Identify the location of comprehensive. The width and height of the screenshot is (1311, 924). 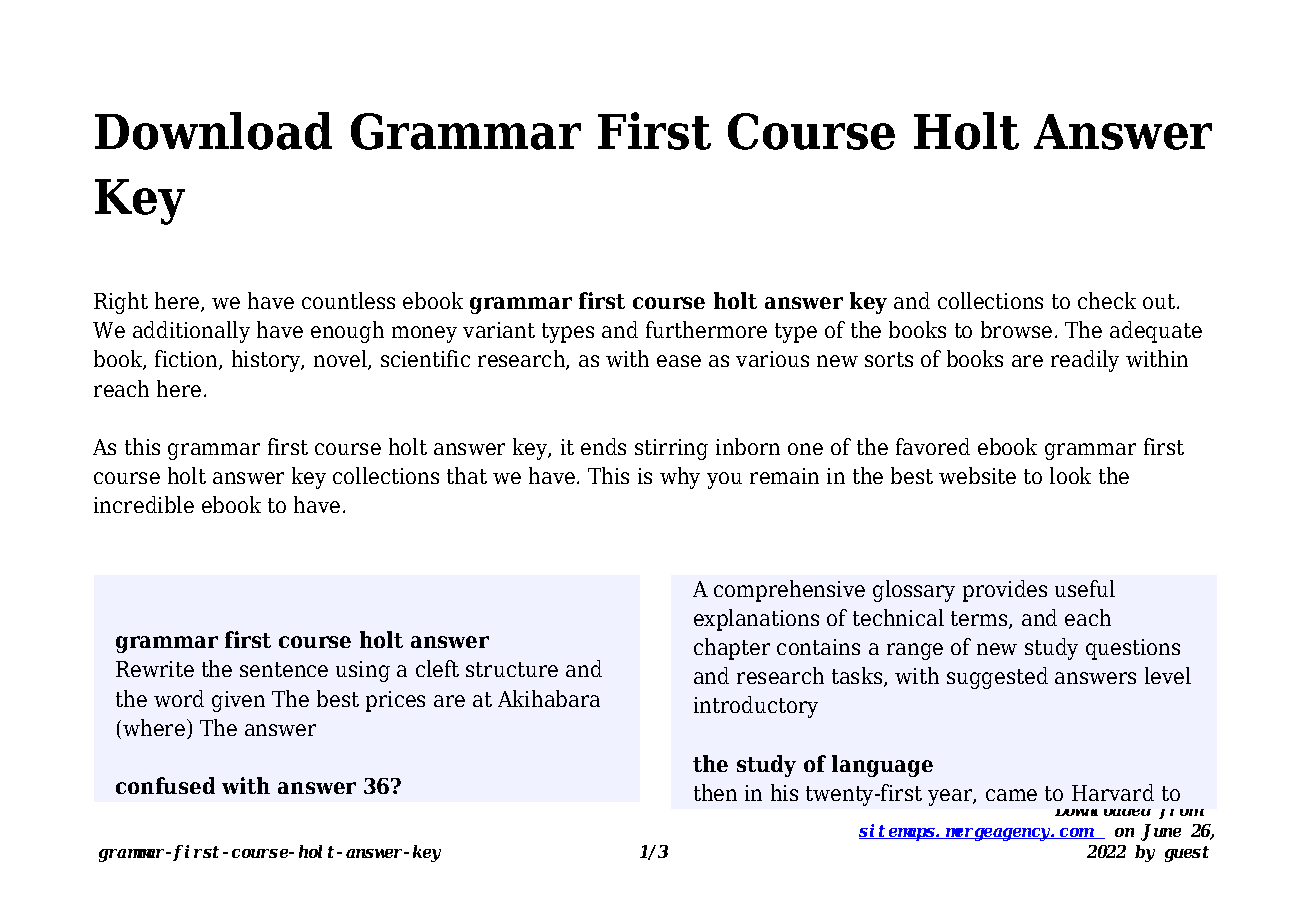
(789, 591).
